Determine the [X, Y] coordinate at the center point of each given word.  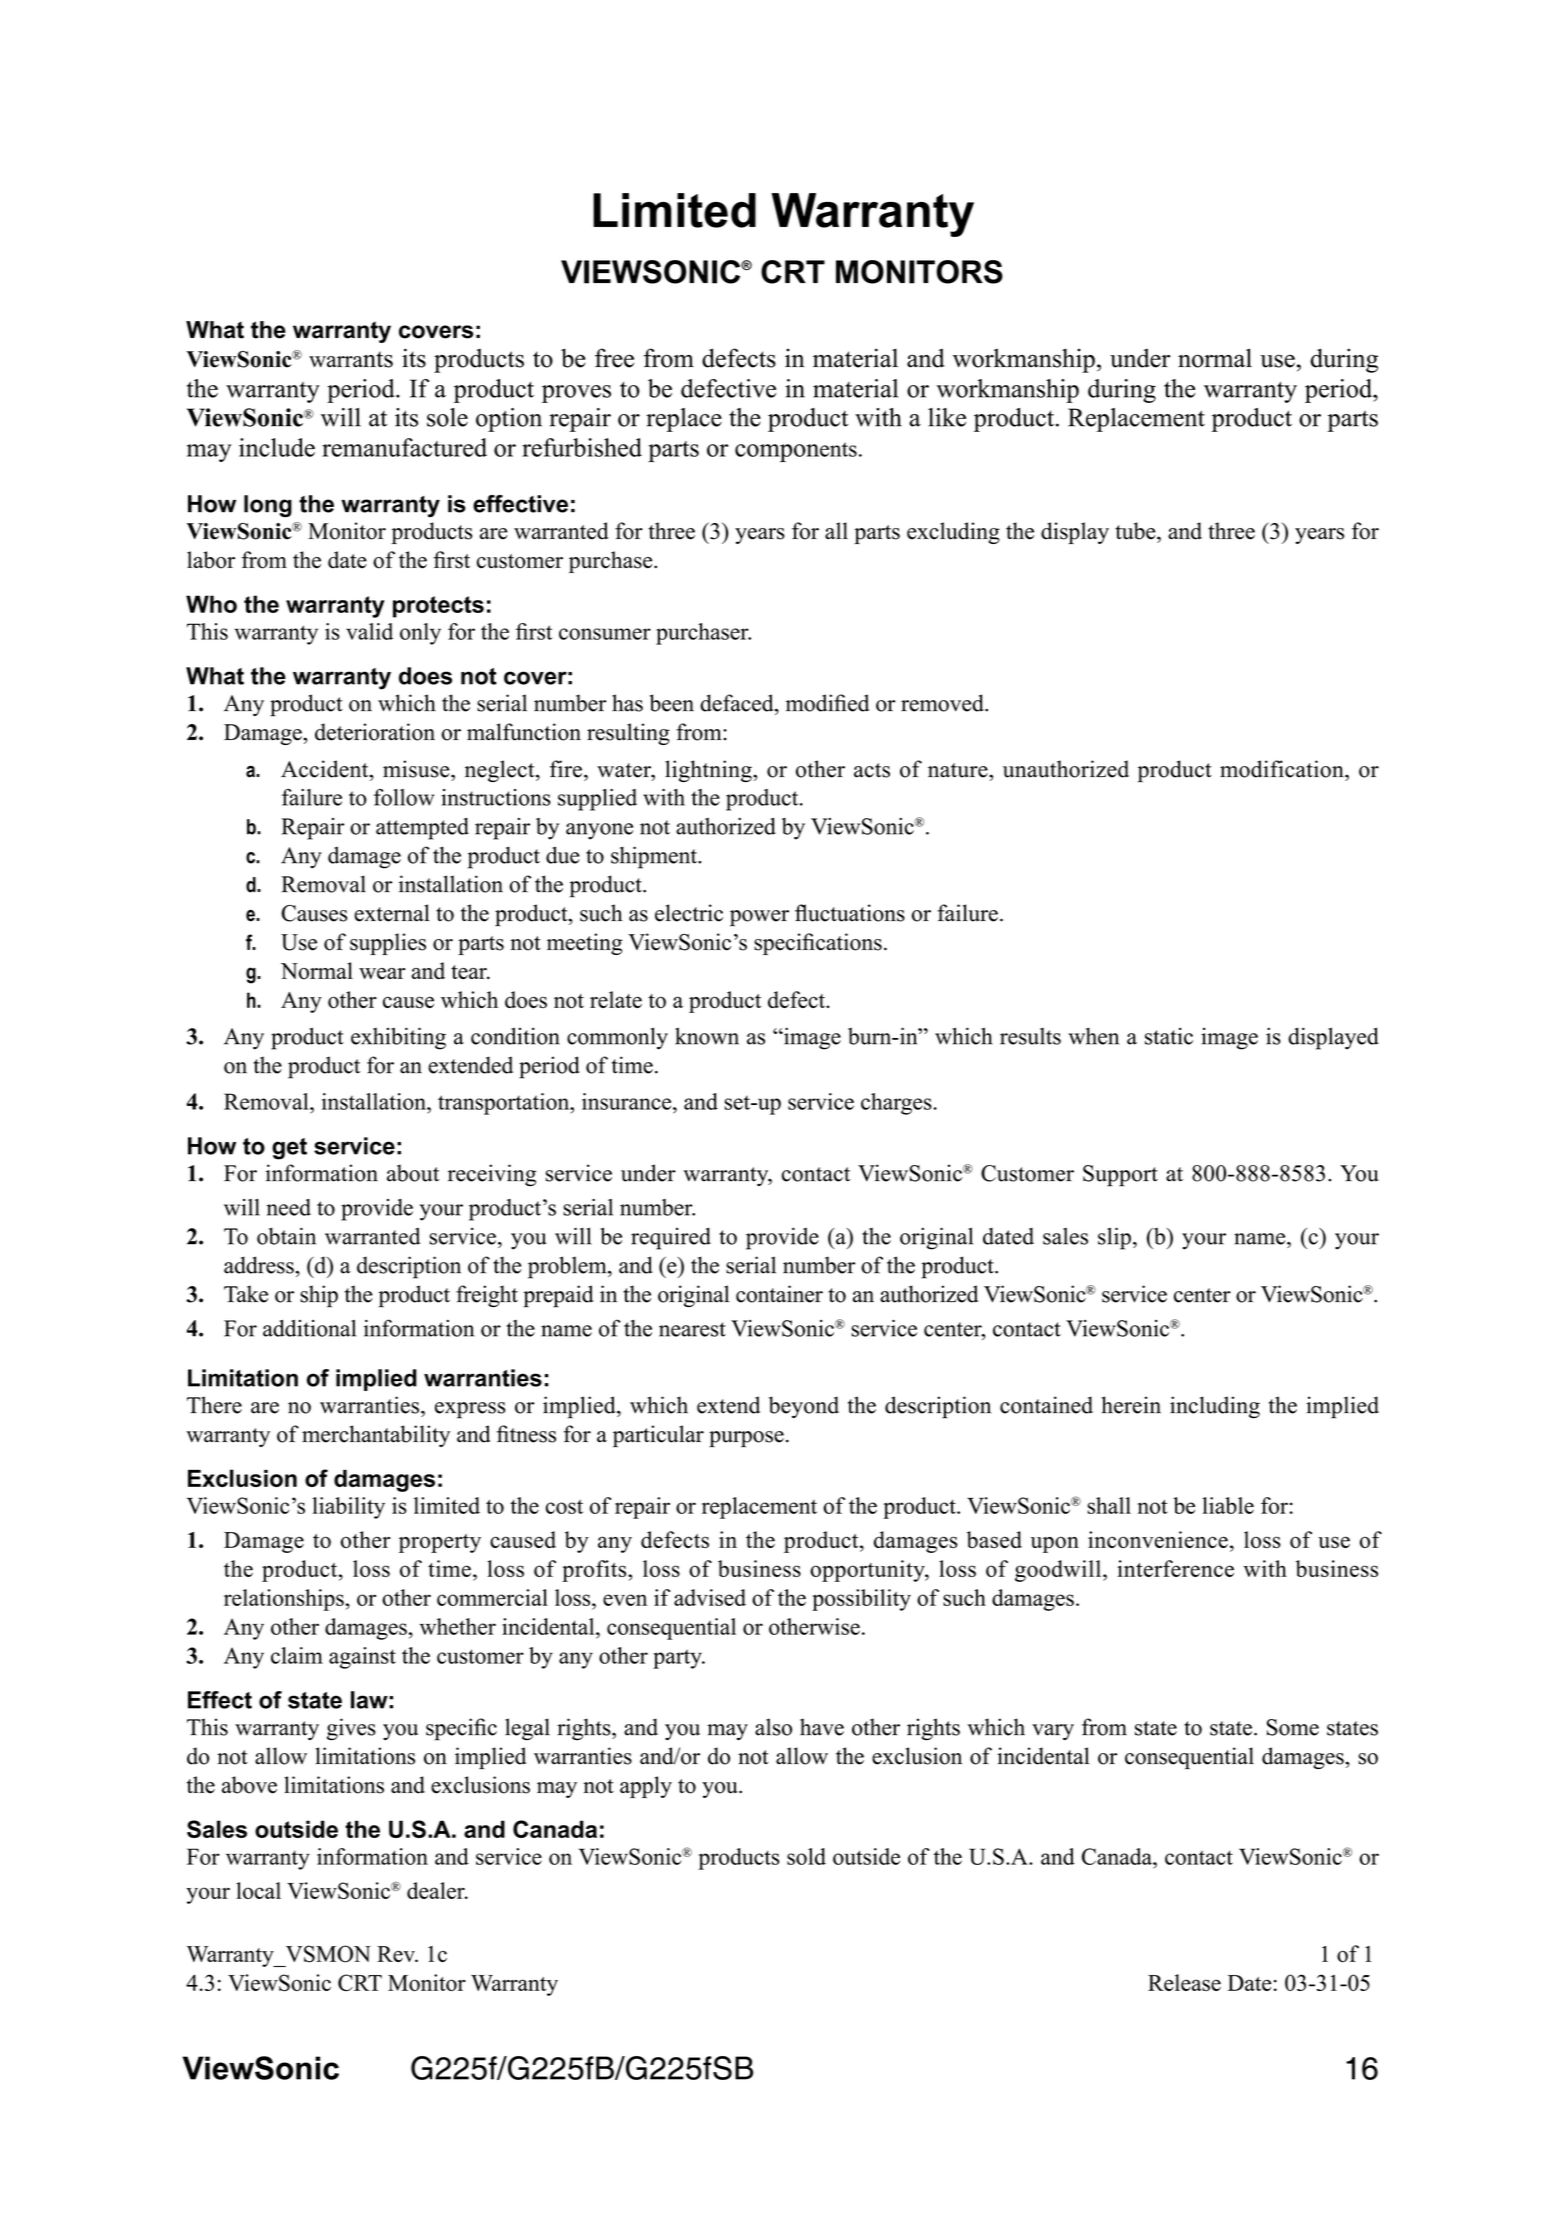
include [277, 447]
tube [1136, 531]
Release [1184, 1982]
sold [806, 1856]
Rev [397, 1954]
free [614, 358]
